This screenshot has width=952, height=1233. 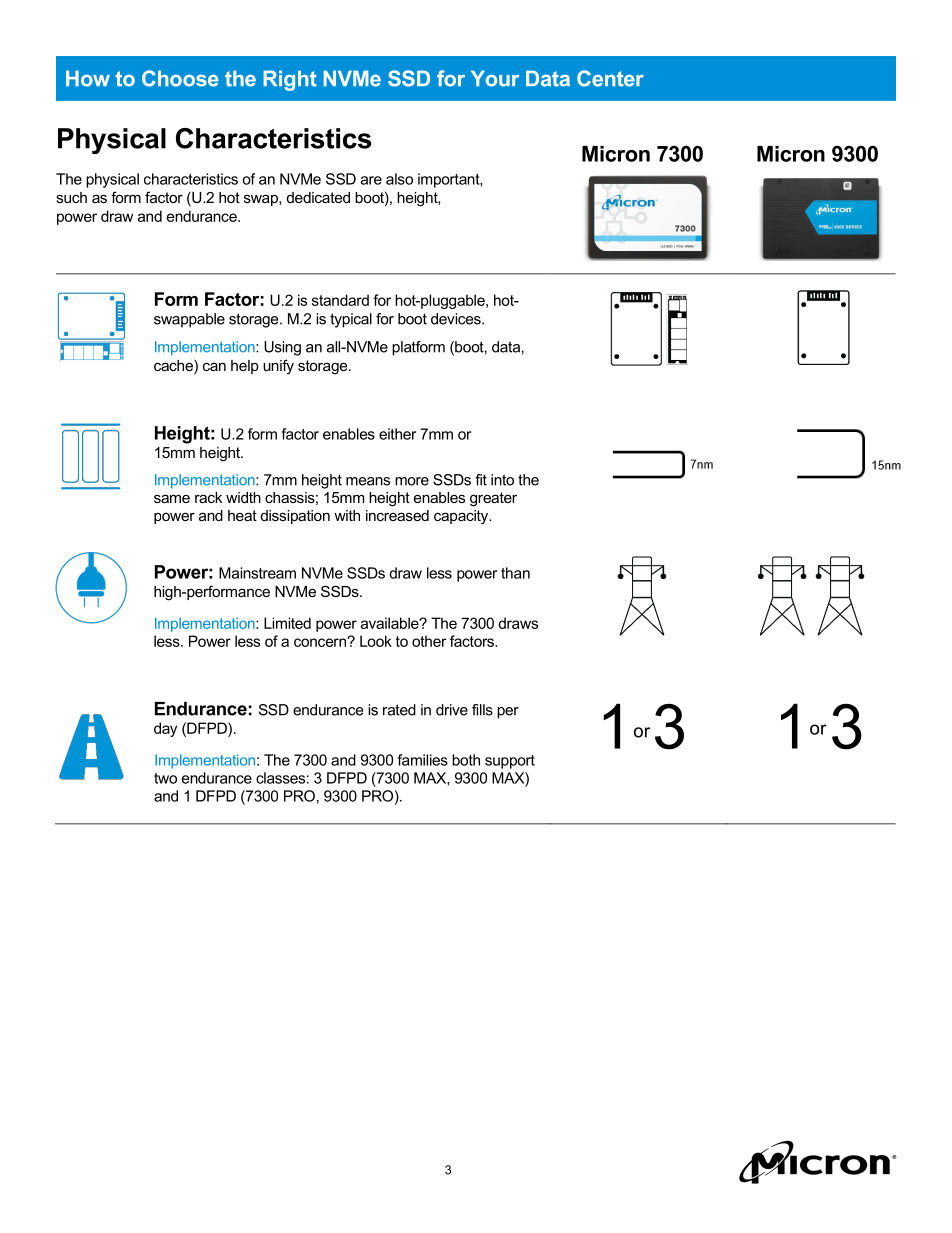 I want to click on Choose, so click(x=180, y=78).
